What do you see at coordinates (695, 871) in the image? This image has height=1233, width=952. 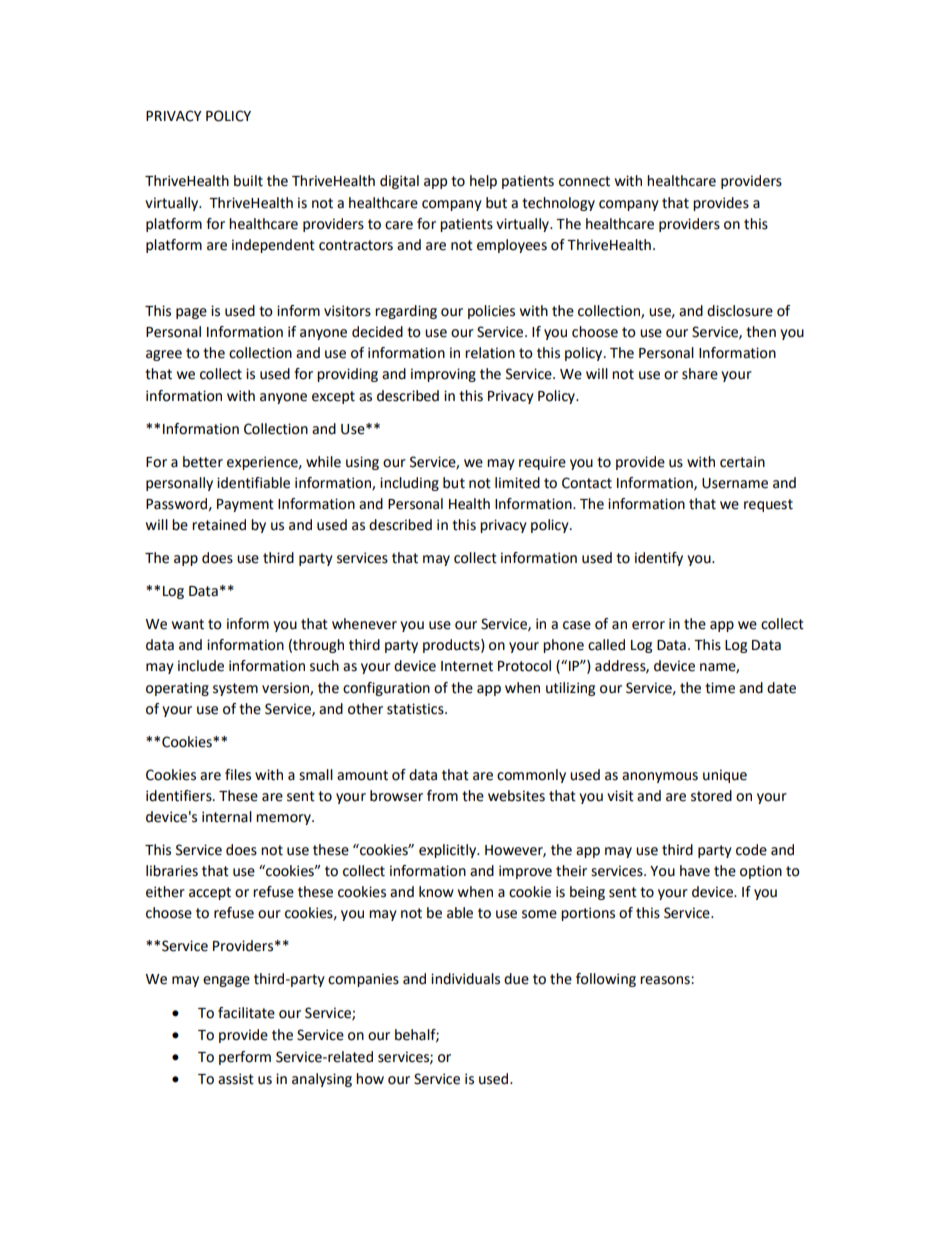 I see `have` at bounding box center [695, 871].
